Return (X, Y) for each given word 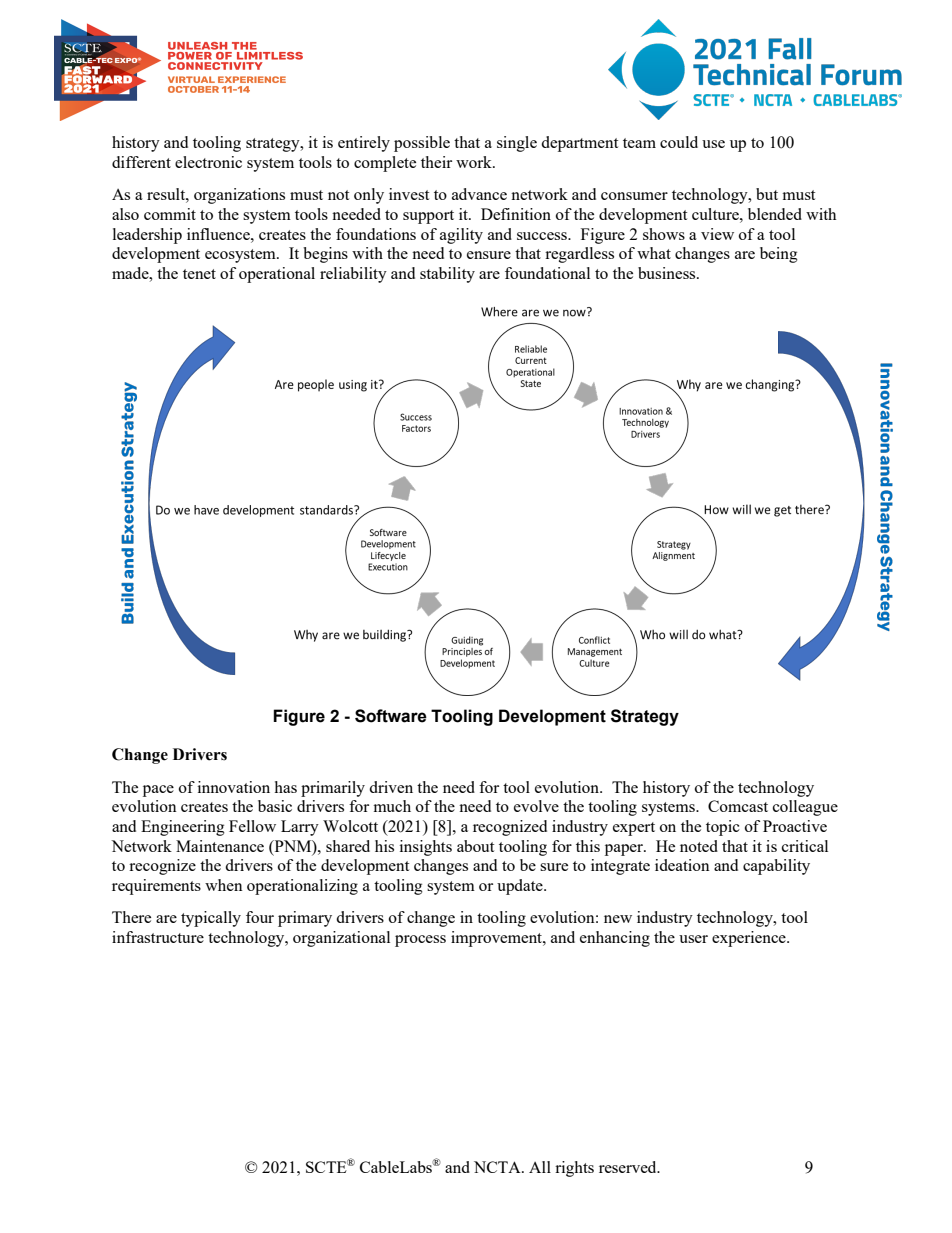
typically (211, 919)
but (767, 194)
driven (391, 787)
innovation (234, 787)
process (420, 941)
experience (750, 939)
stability (447, 275)
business (668, 273)
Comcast (738, 806)
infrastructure (158, 937)
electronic (208, 162)
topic (723, 828)
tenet (199, 274)
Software (391, 716)
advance (479, 194)
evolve (536, 806)
